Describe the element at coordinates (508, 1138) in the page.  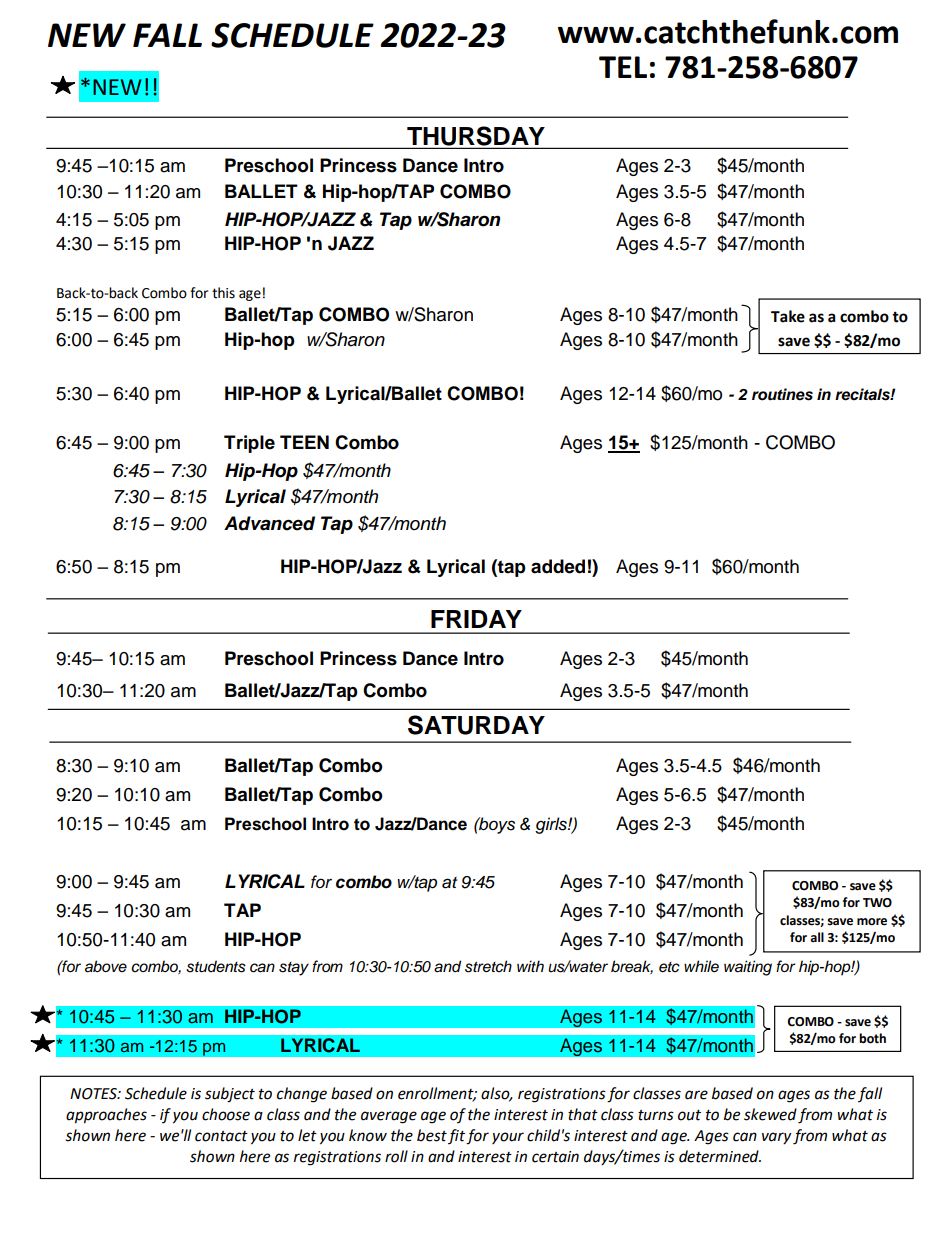
I see `your` at that location.
